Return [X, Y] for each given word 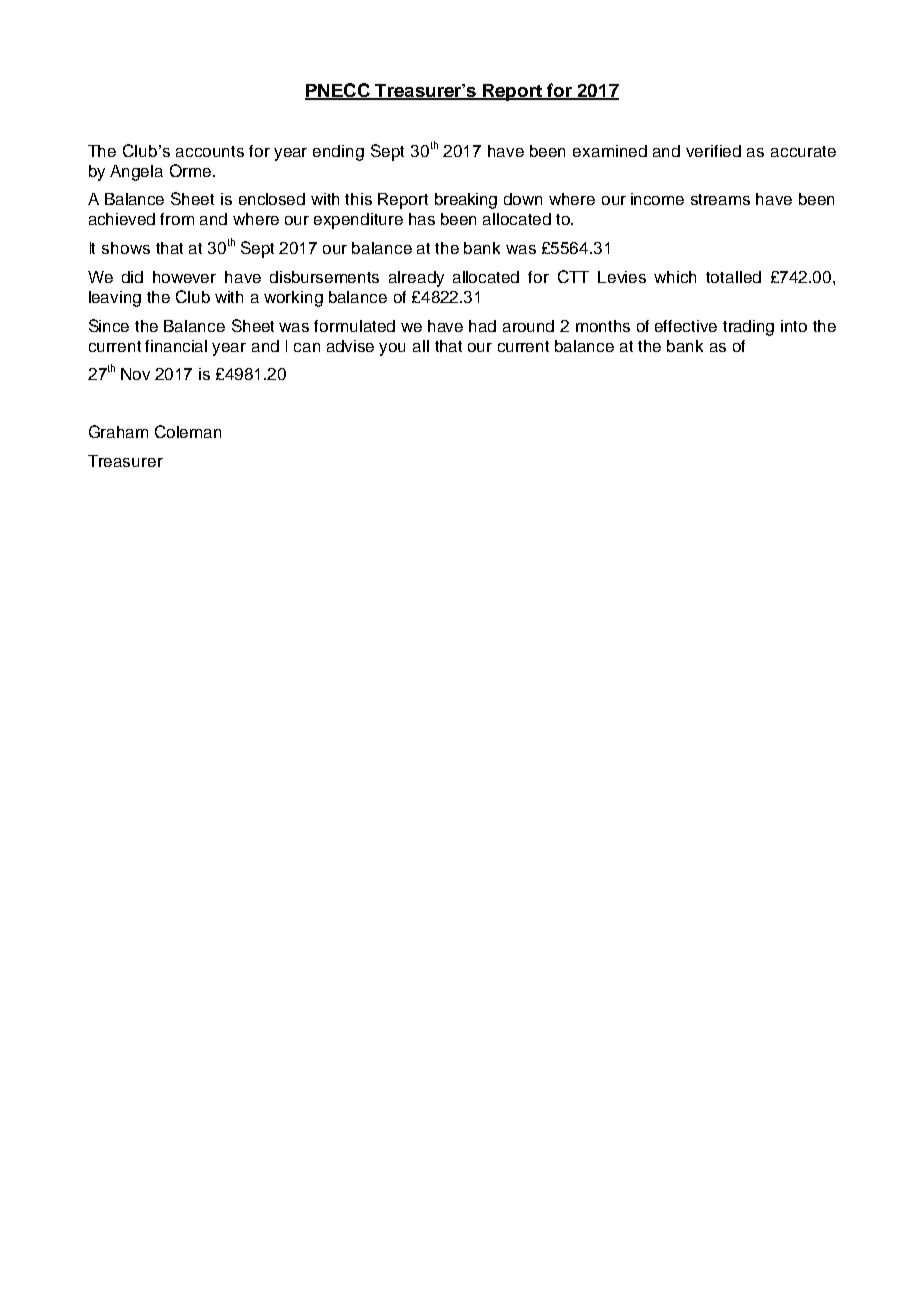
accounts [210, 151]
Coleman [188, 431]
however [184, 277]
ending [338, 153]
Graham [118, 431]
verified [713, 151]
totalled [733, 277]
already [416, 279]
